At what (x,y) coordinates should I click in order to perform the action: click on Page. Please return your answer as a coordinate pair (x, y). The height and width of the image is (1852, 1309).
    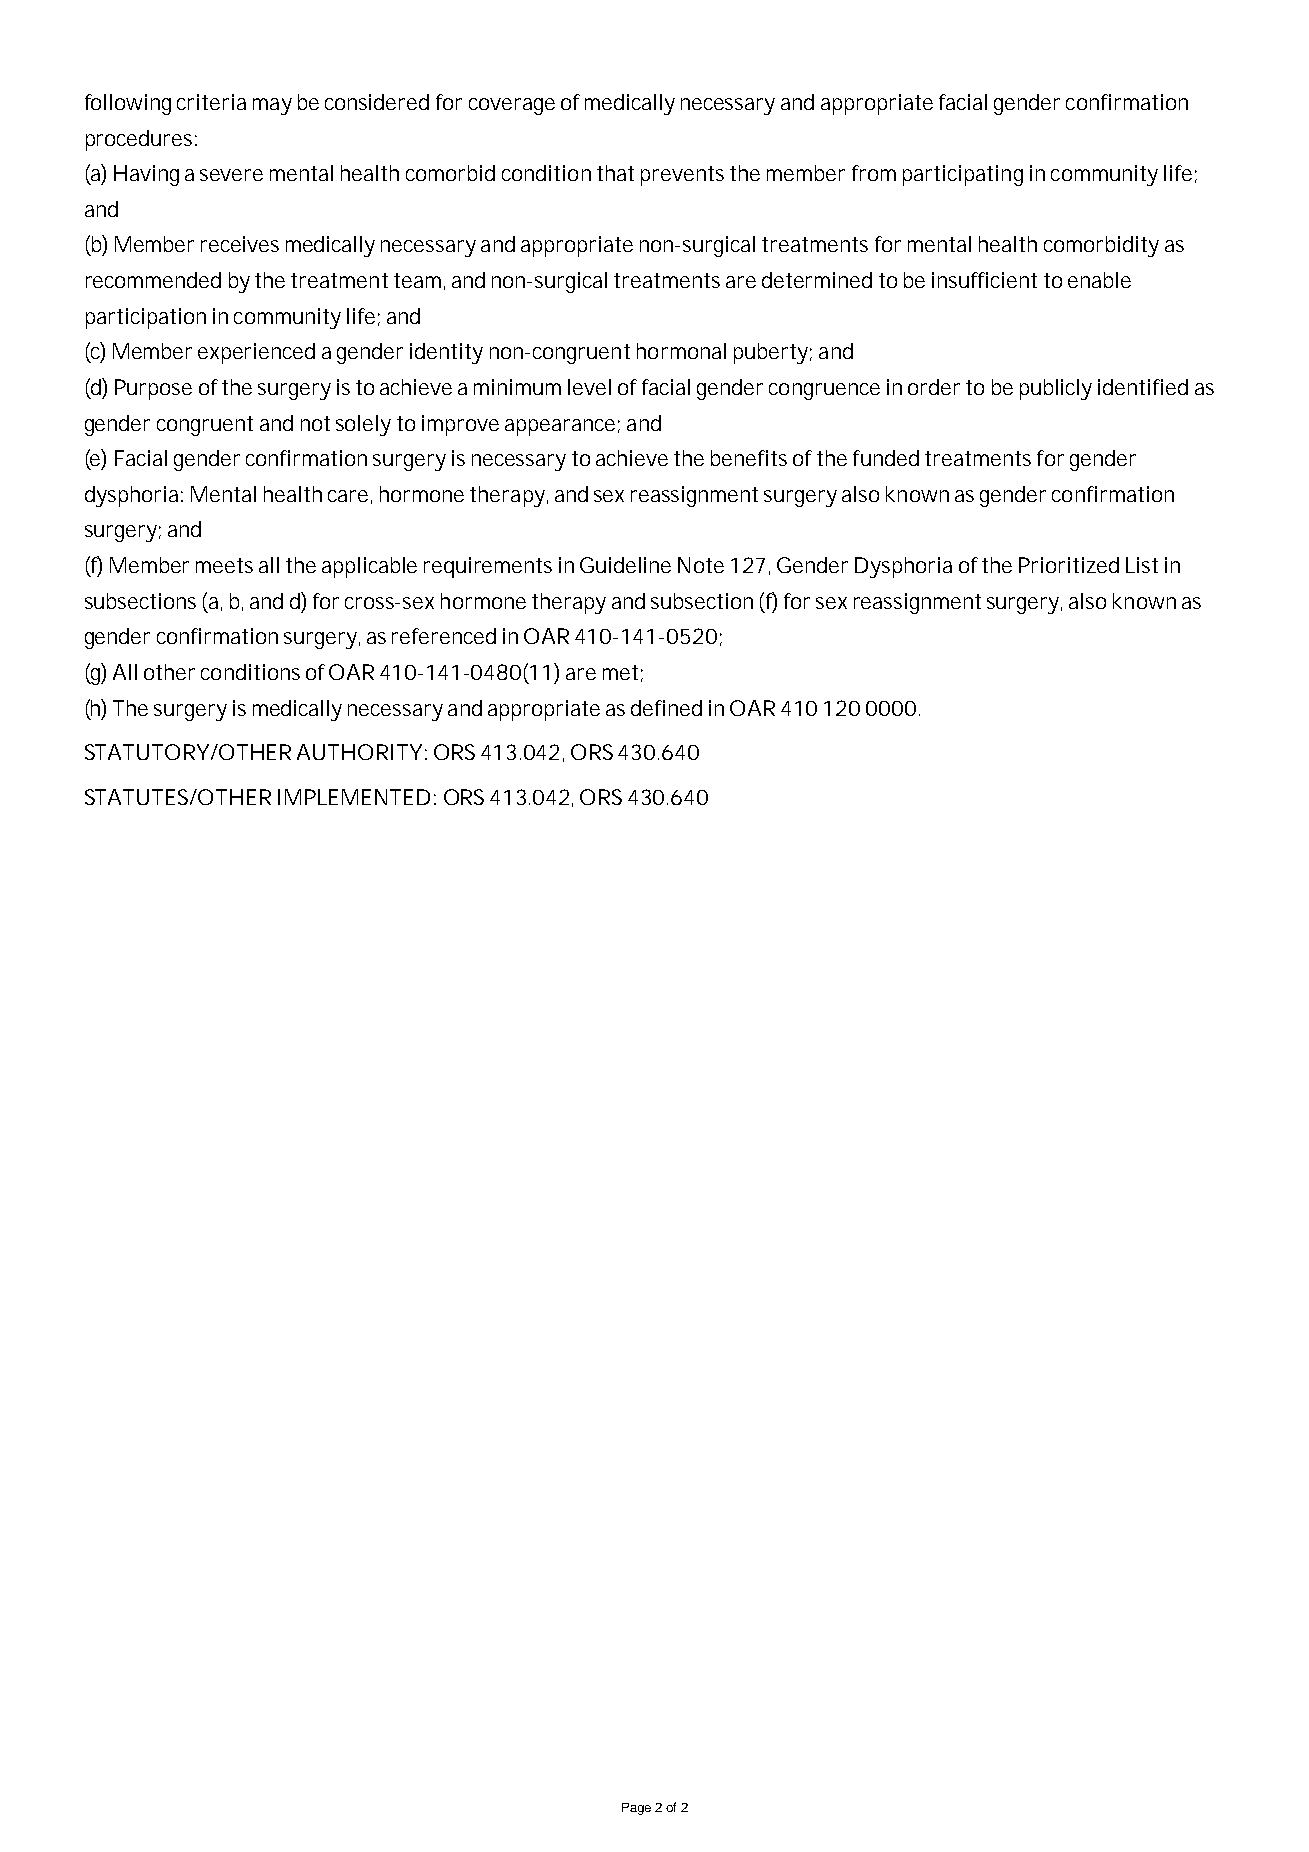
    Looking at the image, I should click on (636, 1809).
